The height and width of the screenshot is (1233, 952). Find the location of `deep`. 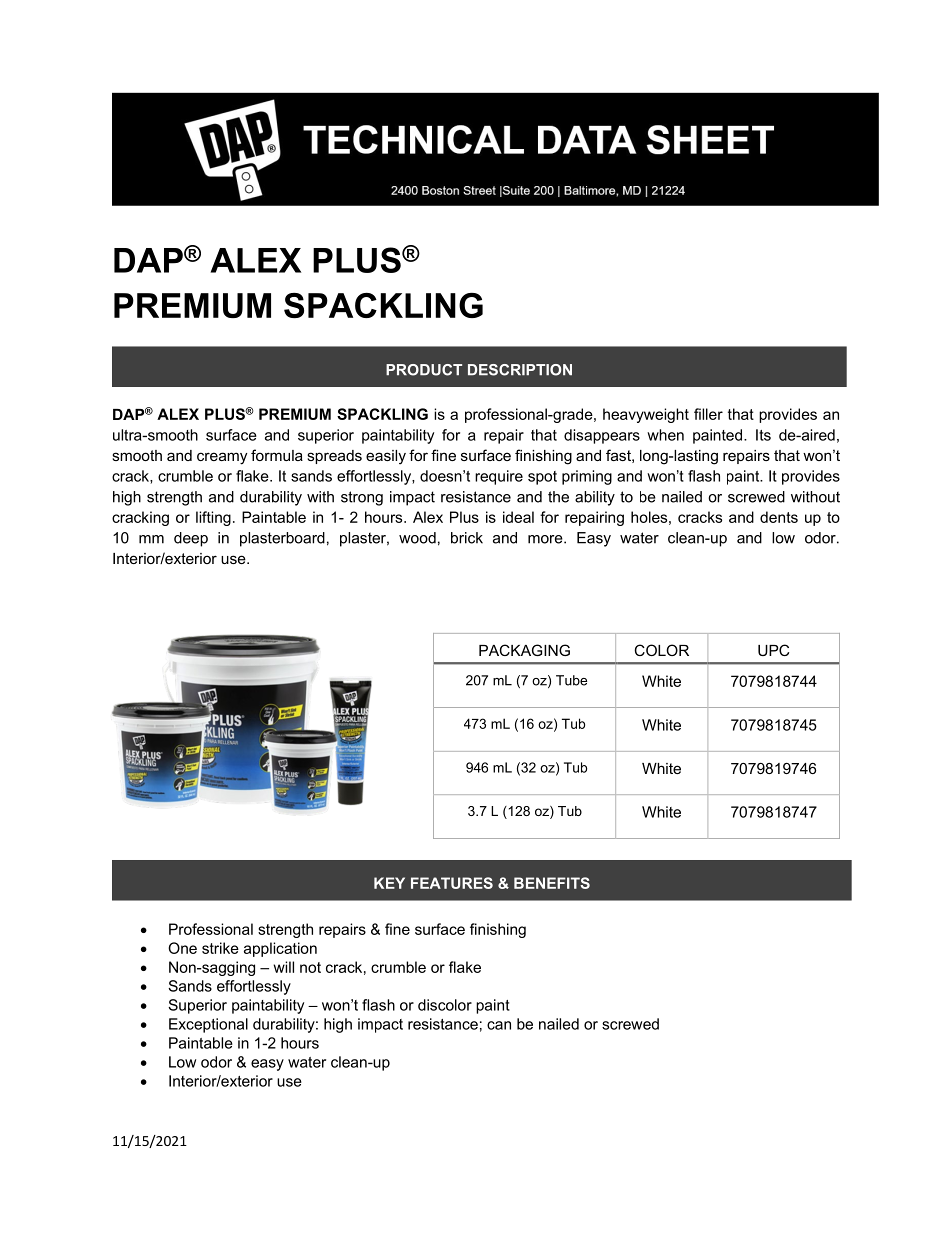

deep is located at coordinates (191, 539).
